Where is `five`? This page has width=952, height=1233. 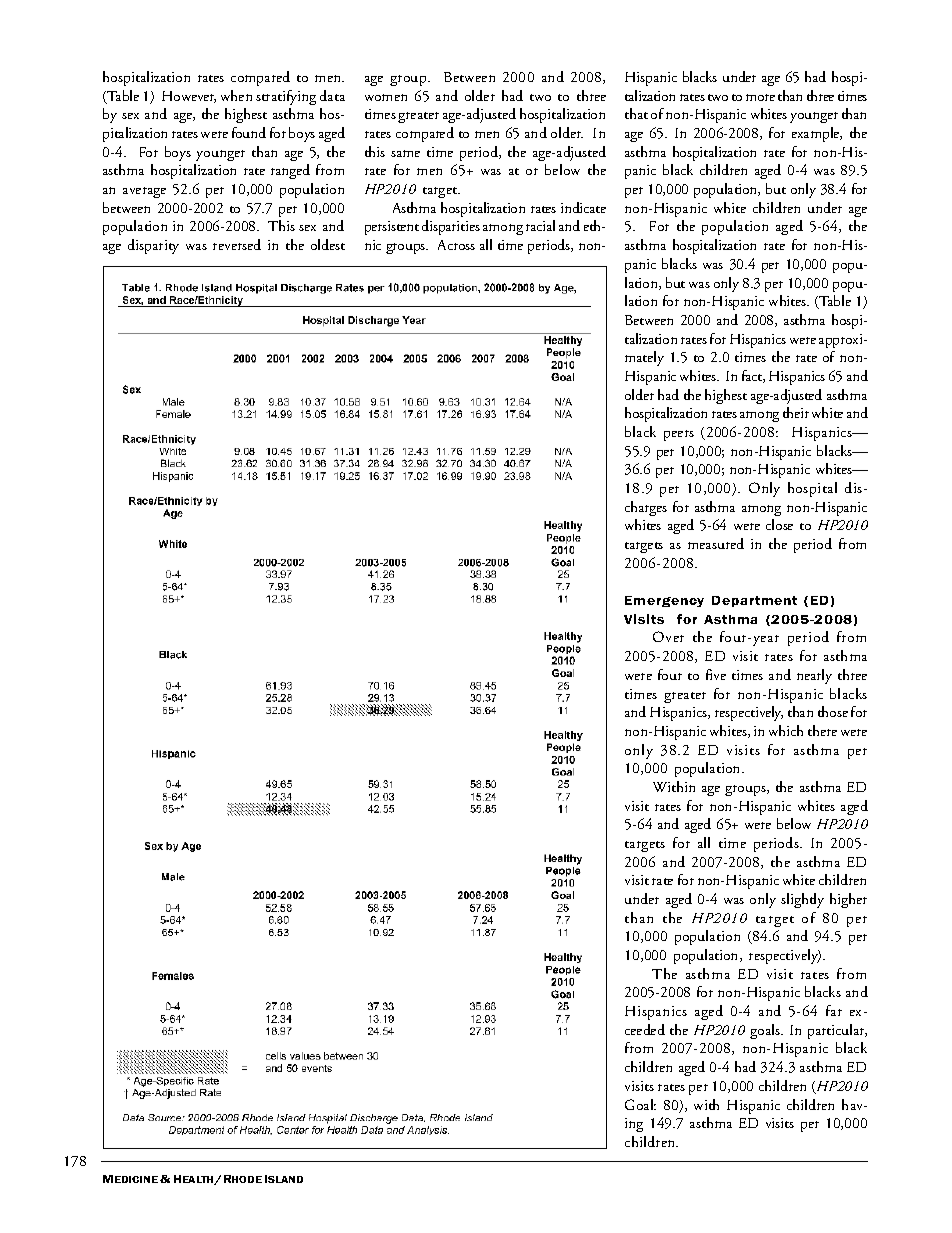 five is located at coordinates (716, 674).
